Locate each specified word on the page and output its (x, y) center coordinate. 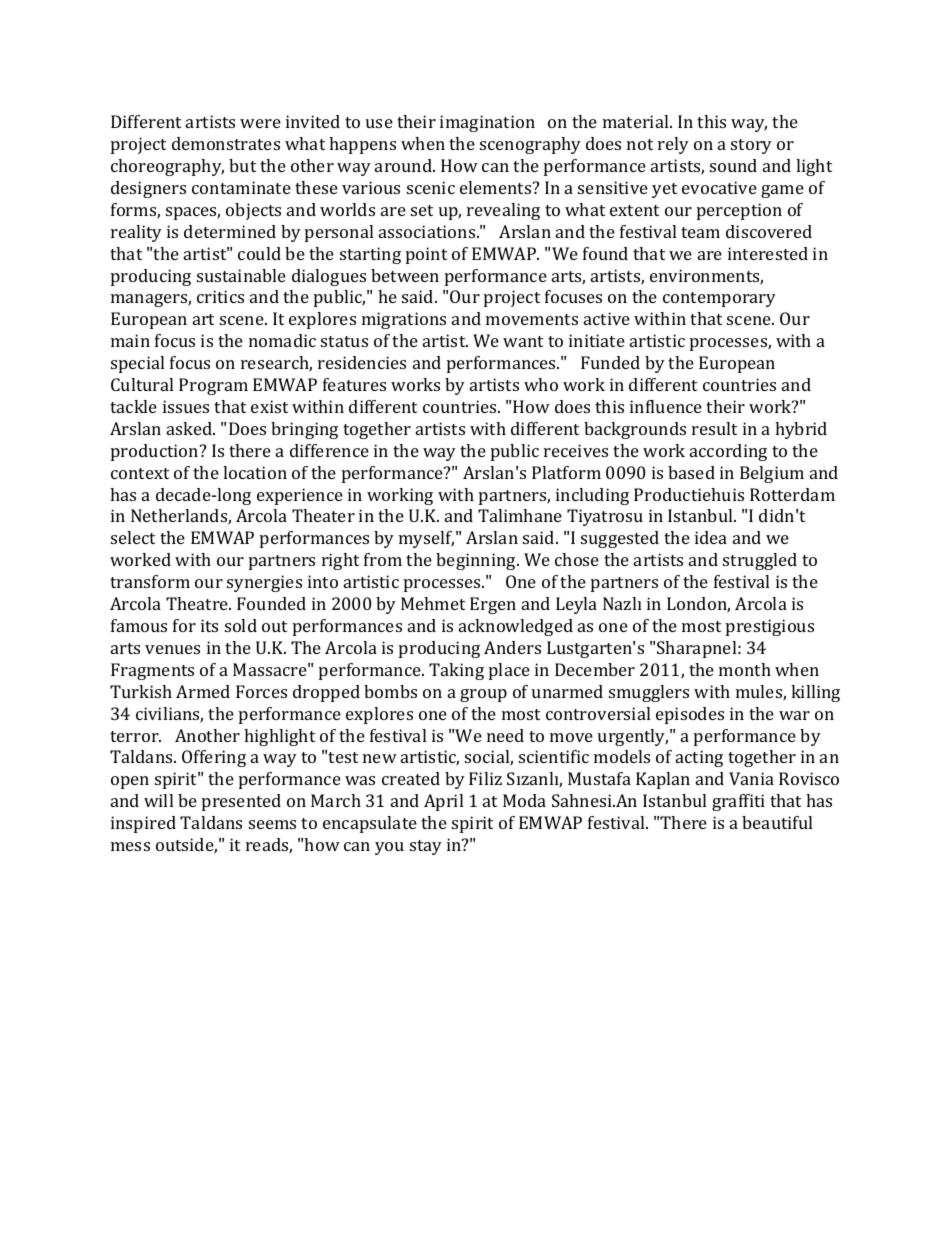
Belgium (772, 474)
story (751, 146)
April (443, 802)
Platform (566, 472)
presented (241, 802)
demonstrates (226, 143)
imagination (487, 123)
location (255, 472)
